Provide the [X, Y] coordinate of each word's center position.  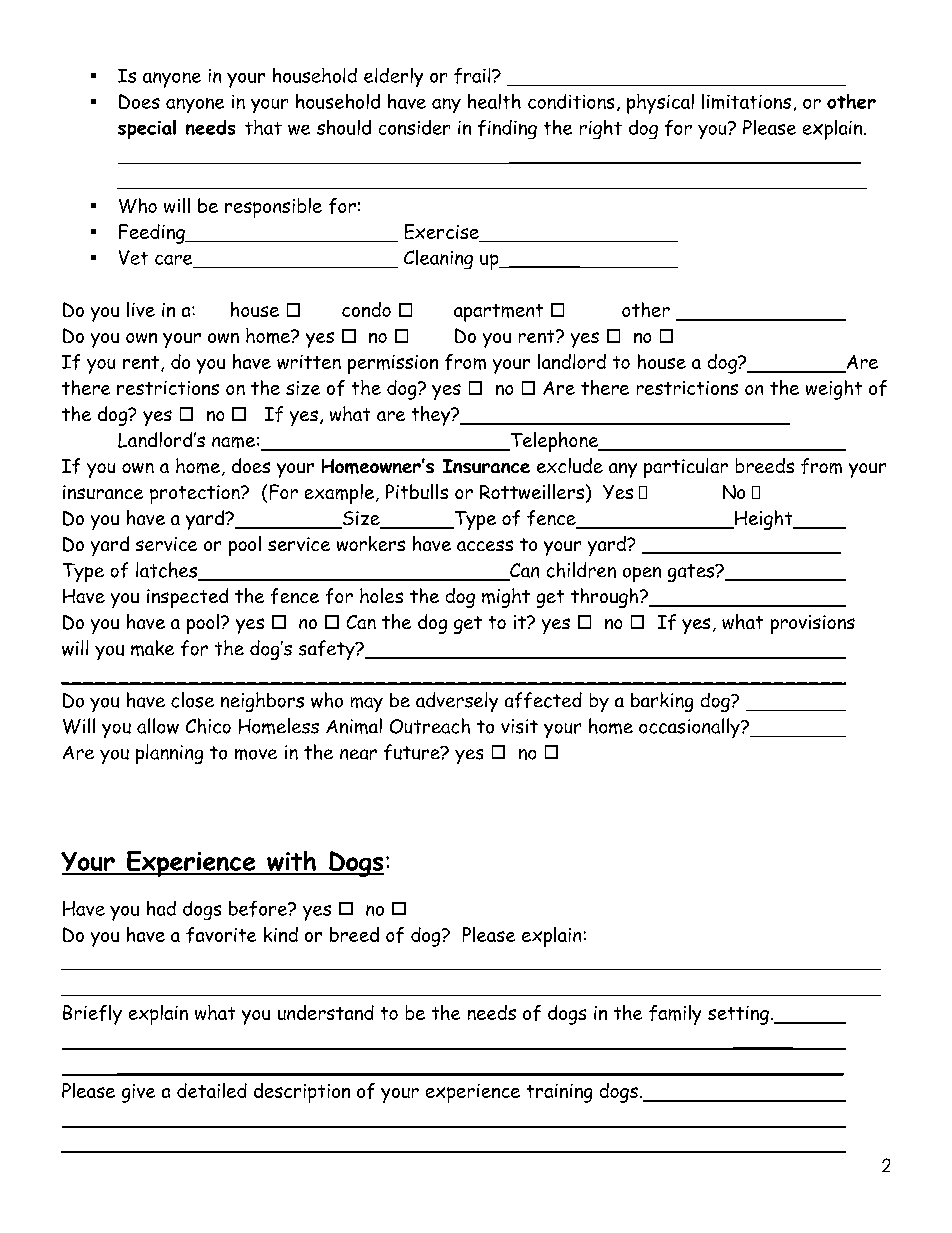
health [494, 101]
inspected [187, 598]
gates [692, 573]
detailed [212, 1090]
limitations [746, 101]
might [506, 598]
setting [738, 1015]
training [559, 1093]
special [147, 129]
